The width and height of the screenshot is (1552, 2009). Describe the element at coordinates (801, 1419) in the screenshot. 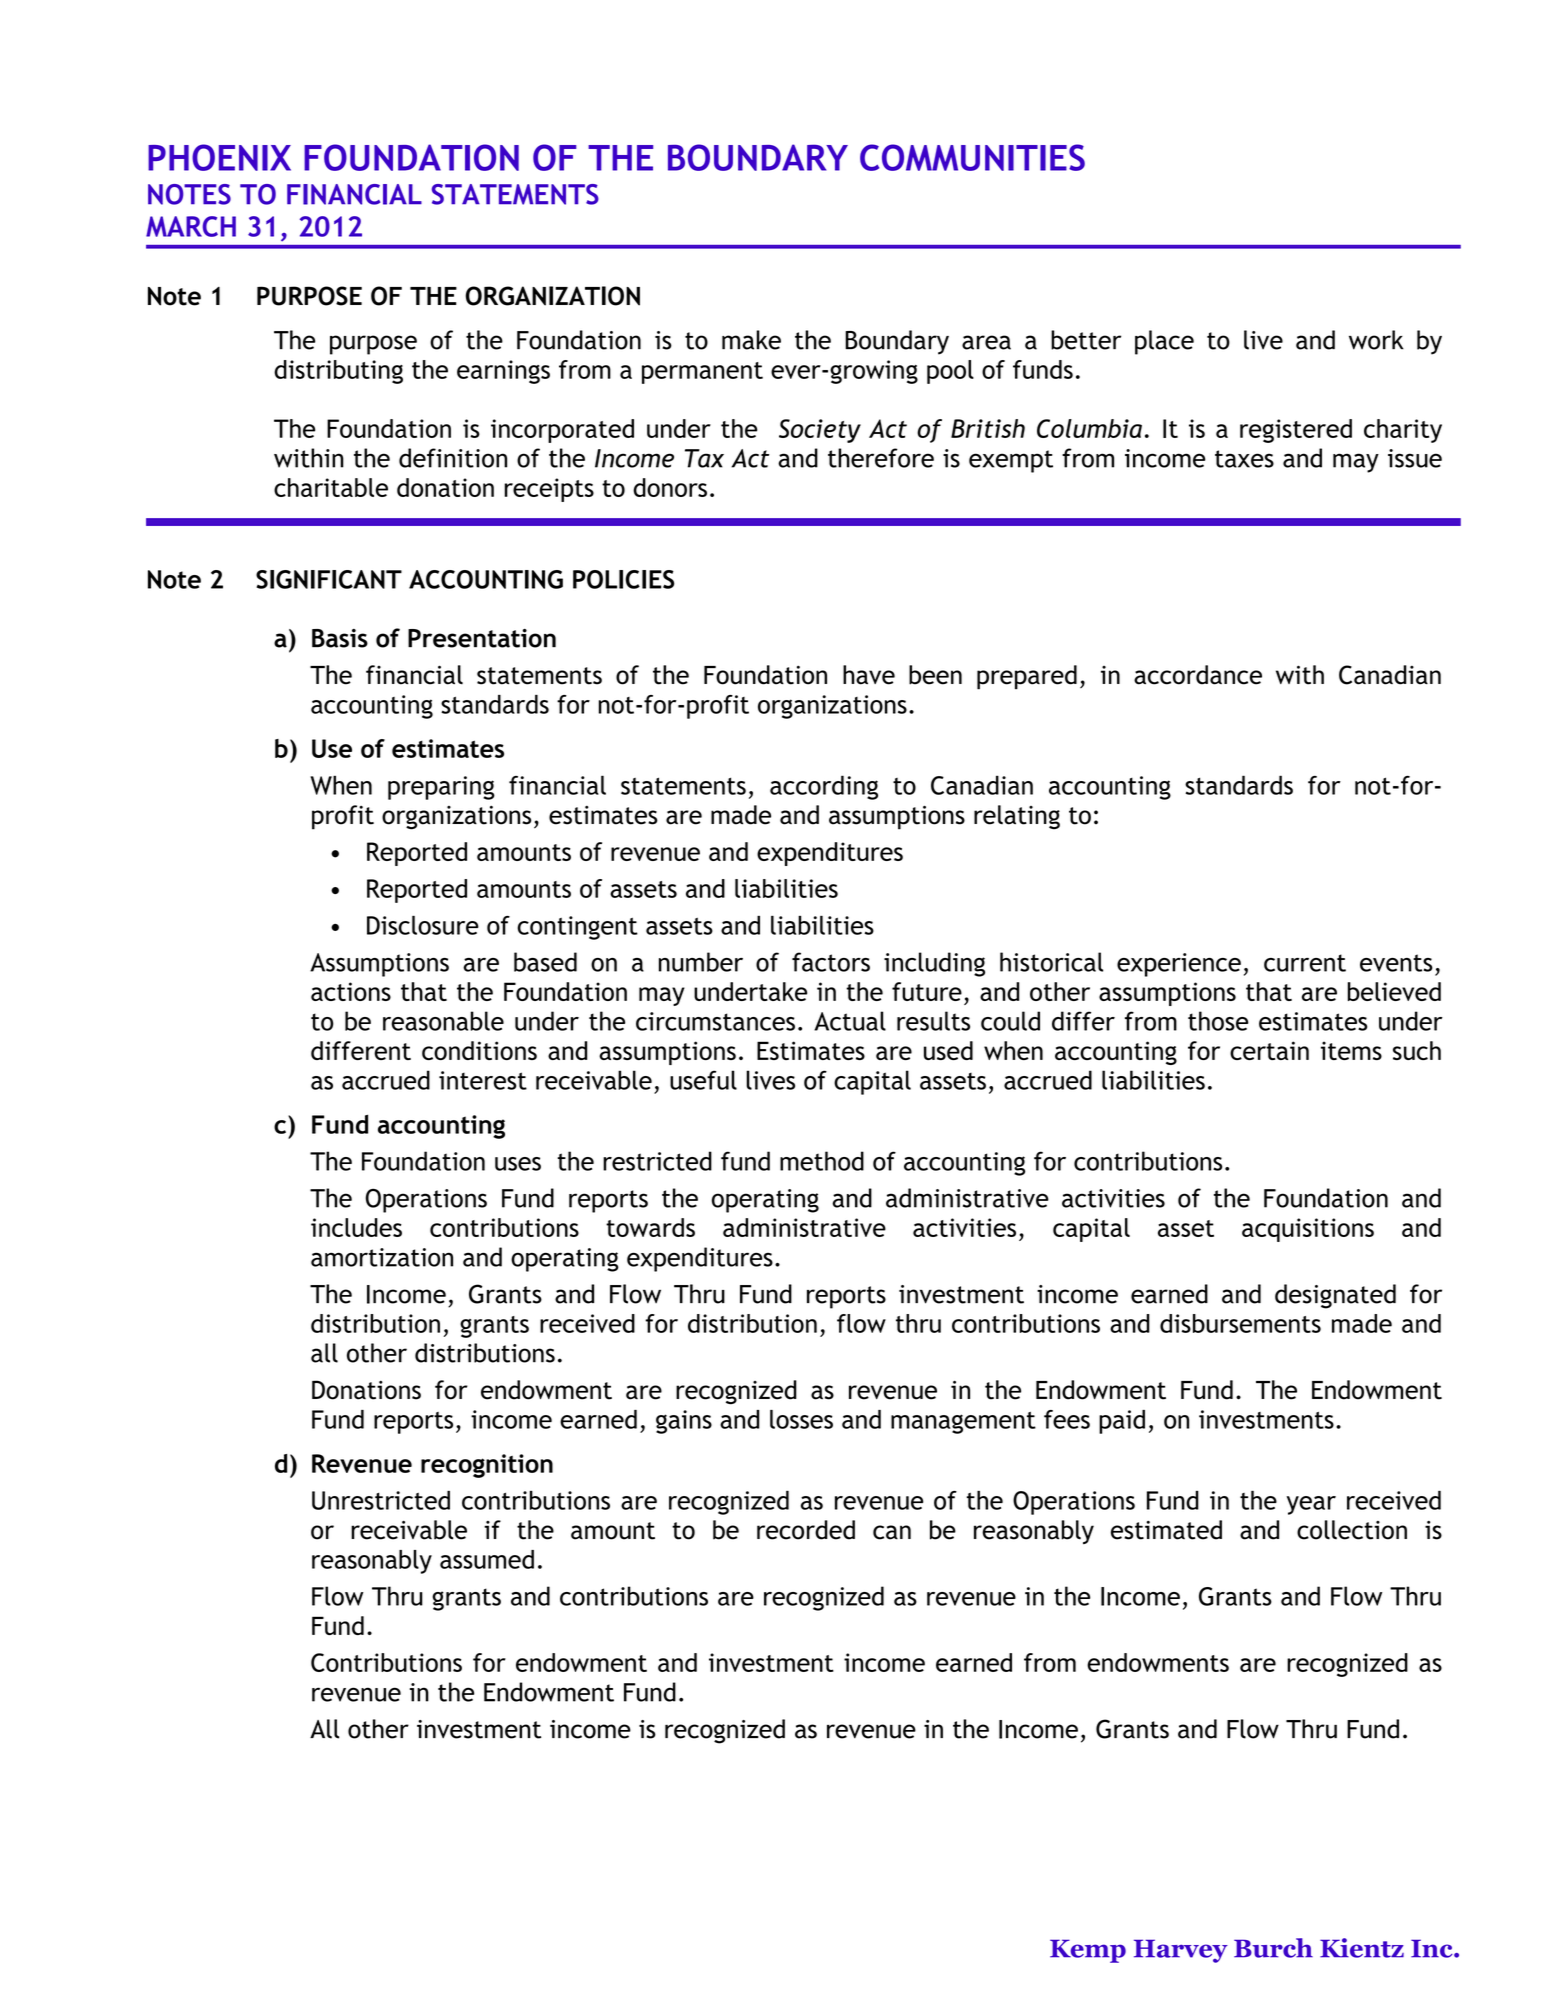

I see `losses` at that location.
